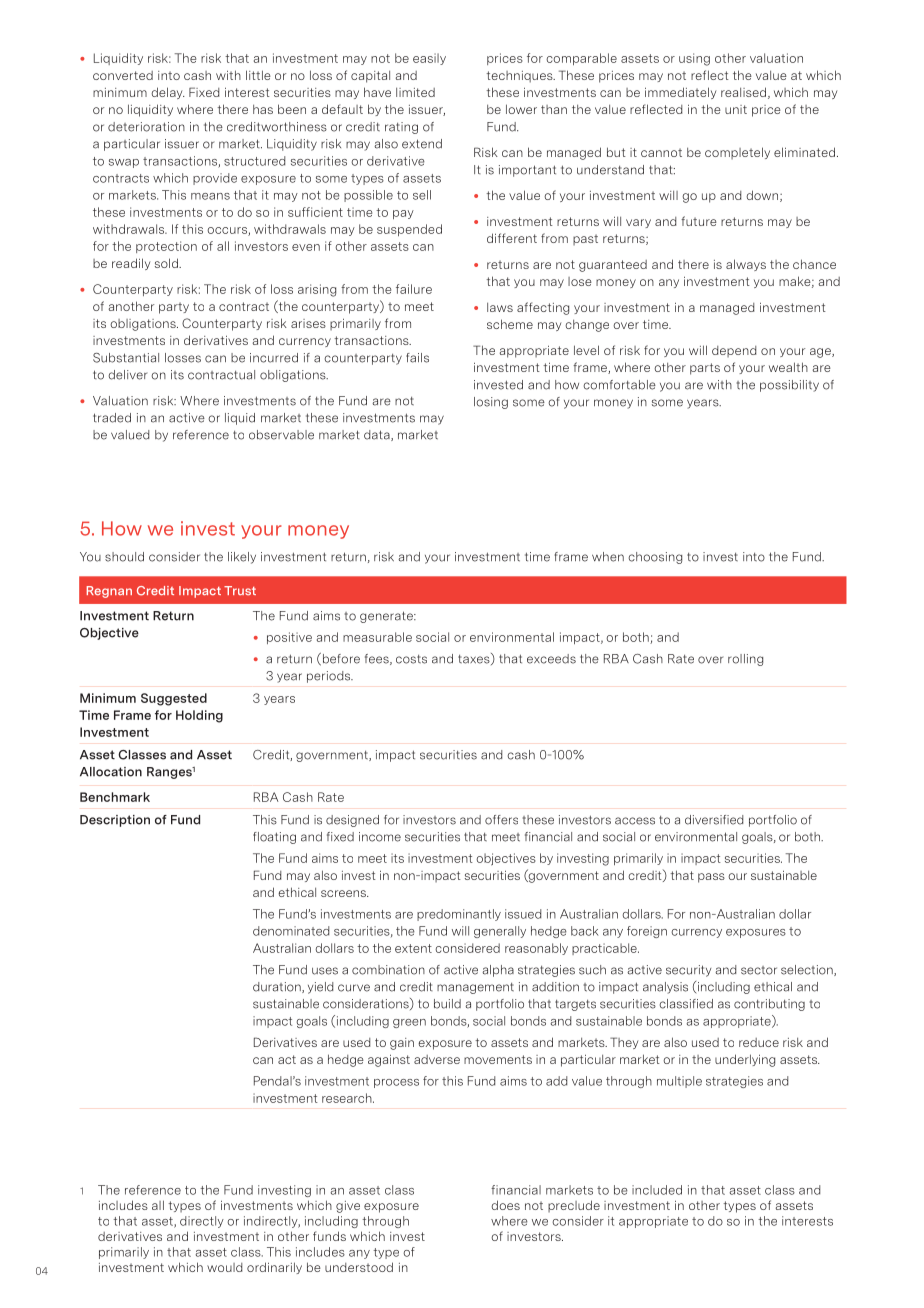 This page has height=1308, width=924. I want to click on limited, so click(415, 92).
